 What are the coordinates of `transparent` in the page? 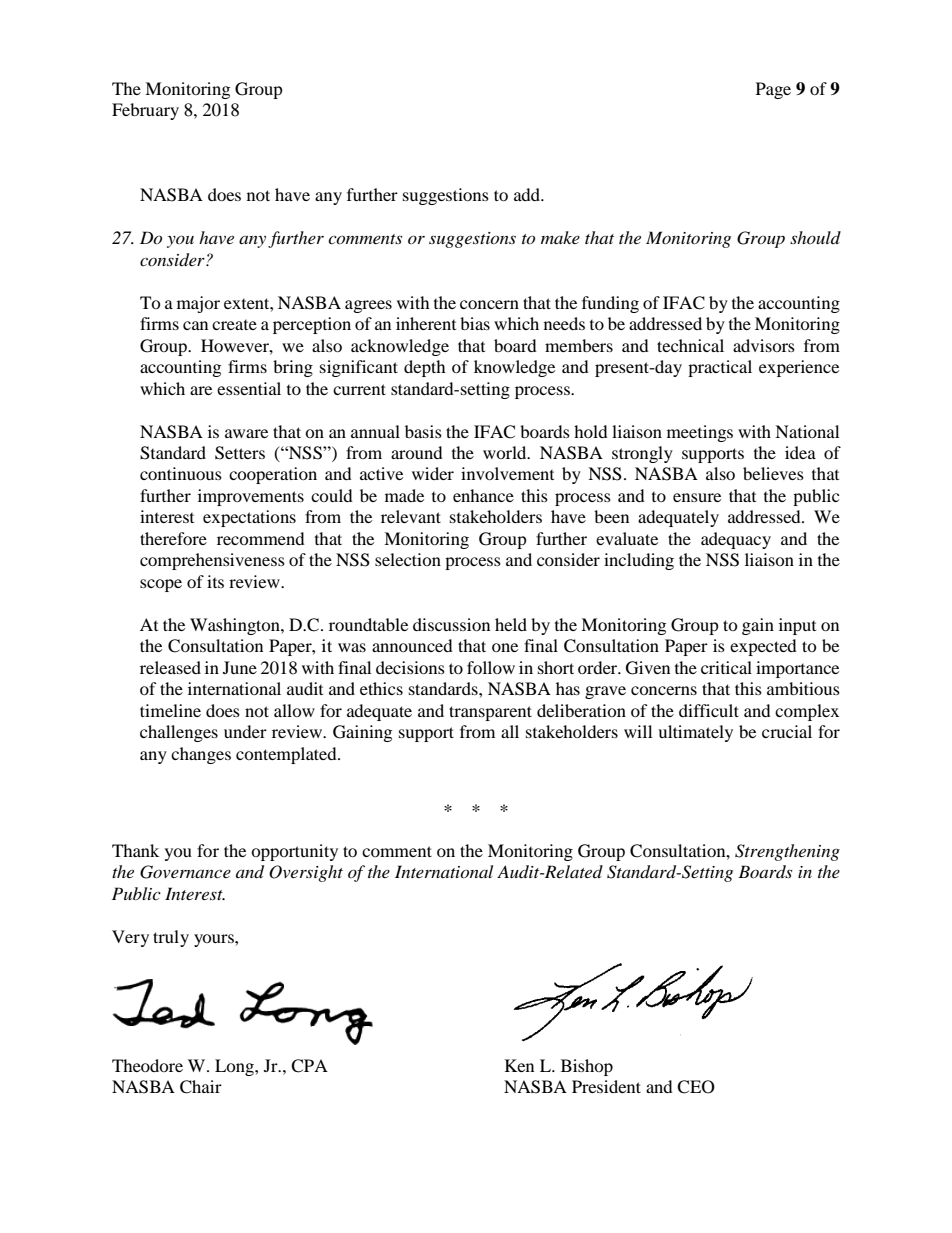 It's located at (490, 713).
